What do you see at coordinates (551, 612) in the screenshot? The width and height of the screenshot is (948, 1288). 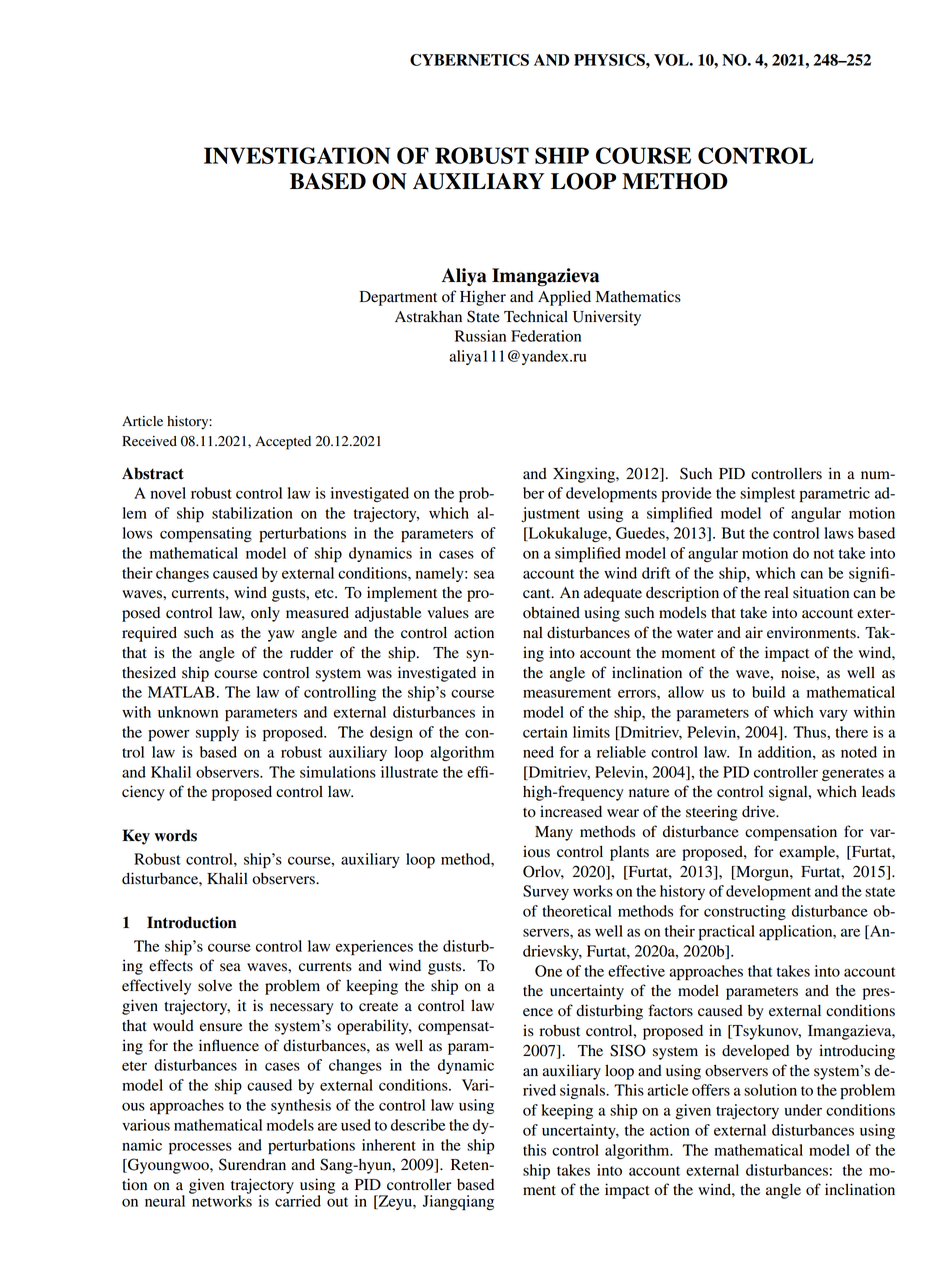 I see `obtained` at bounding box center [551, 612].
